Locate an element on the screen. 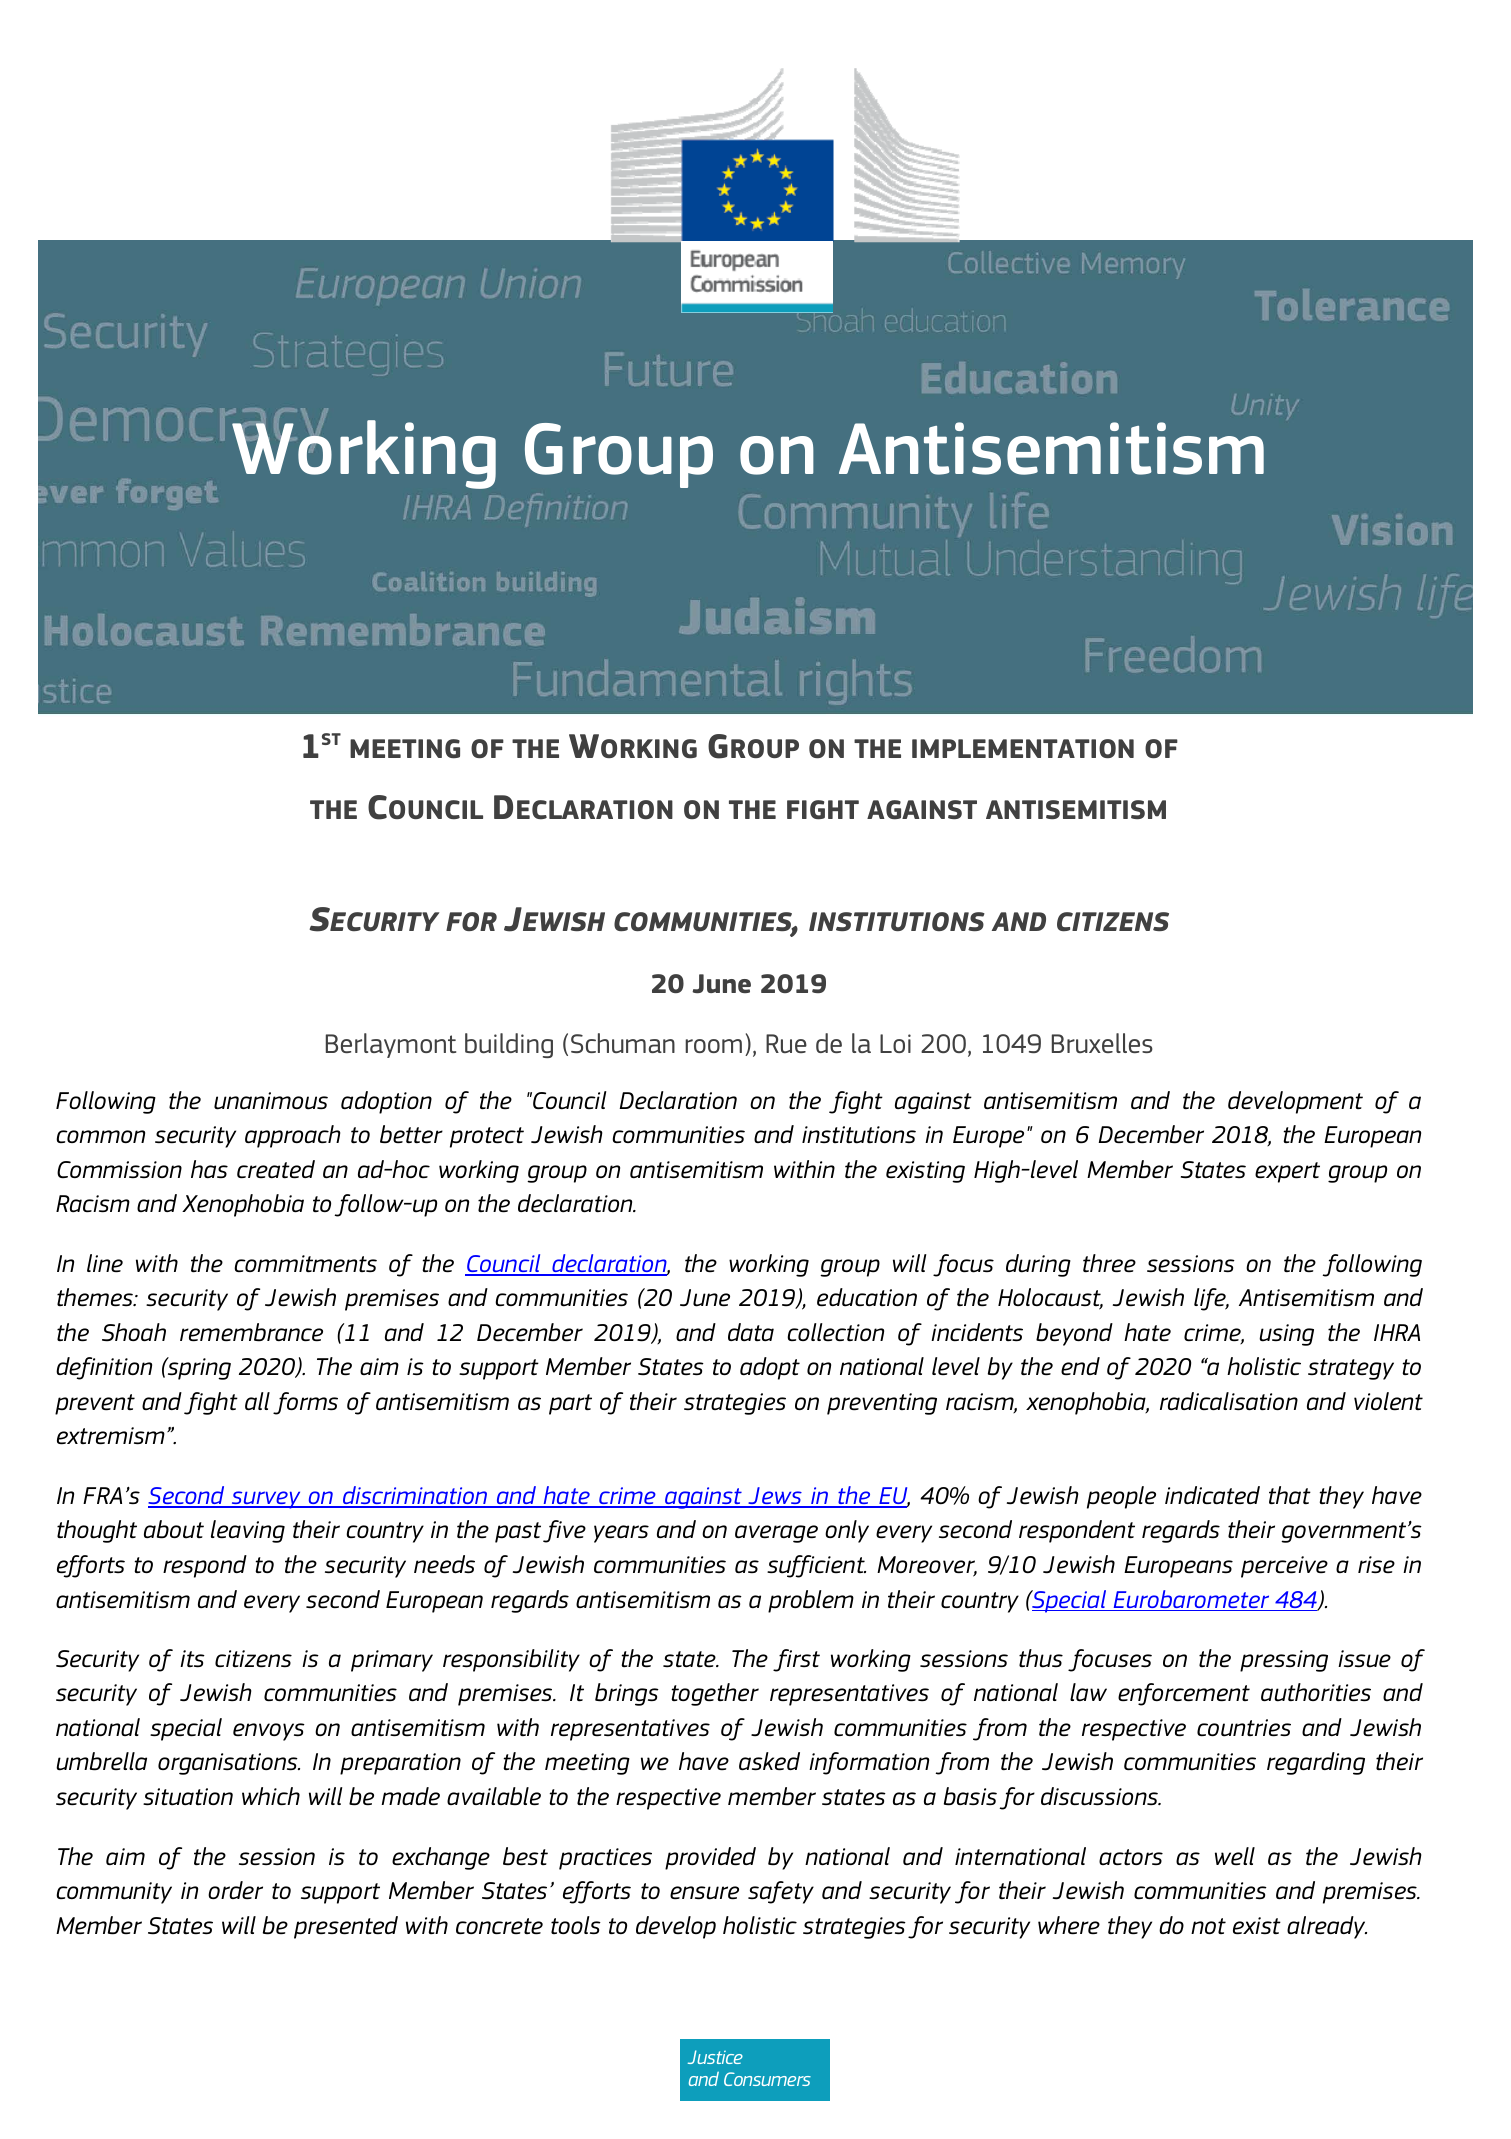  building is located at coordinates (509, 1045).
